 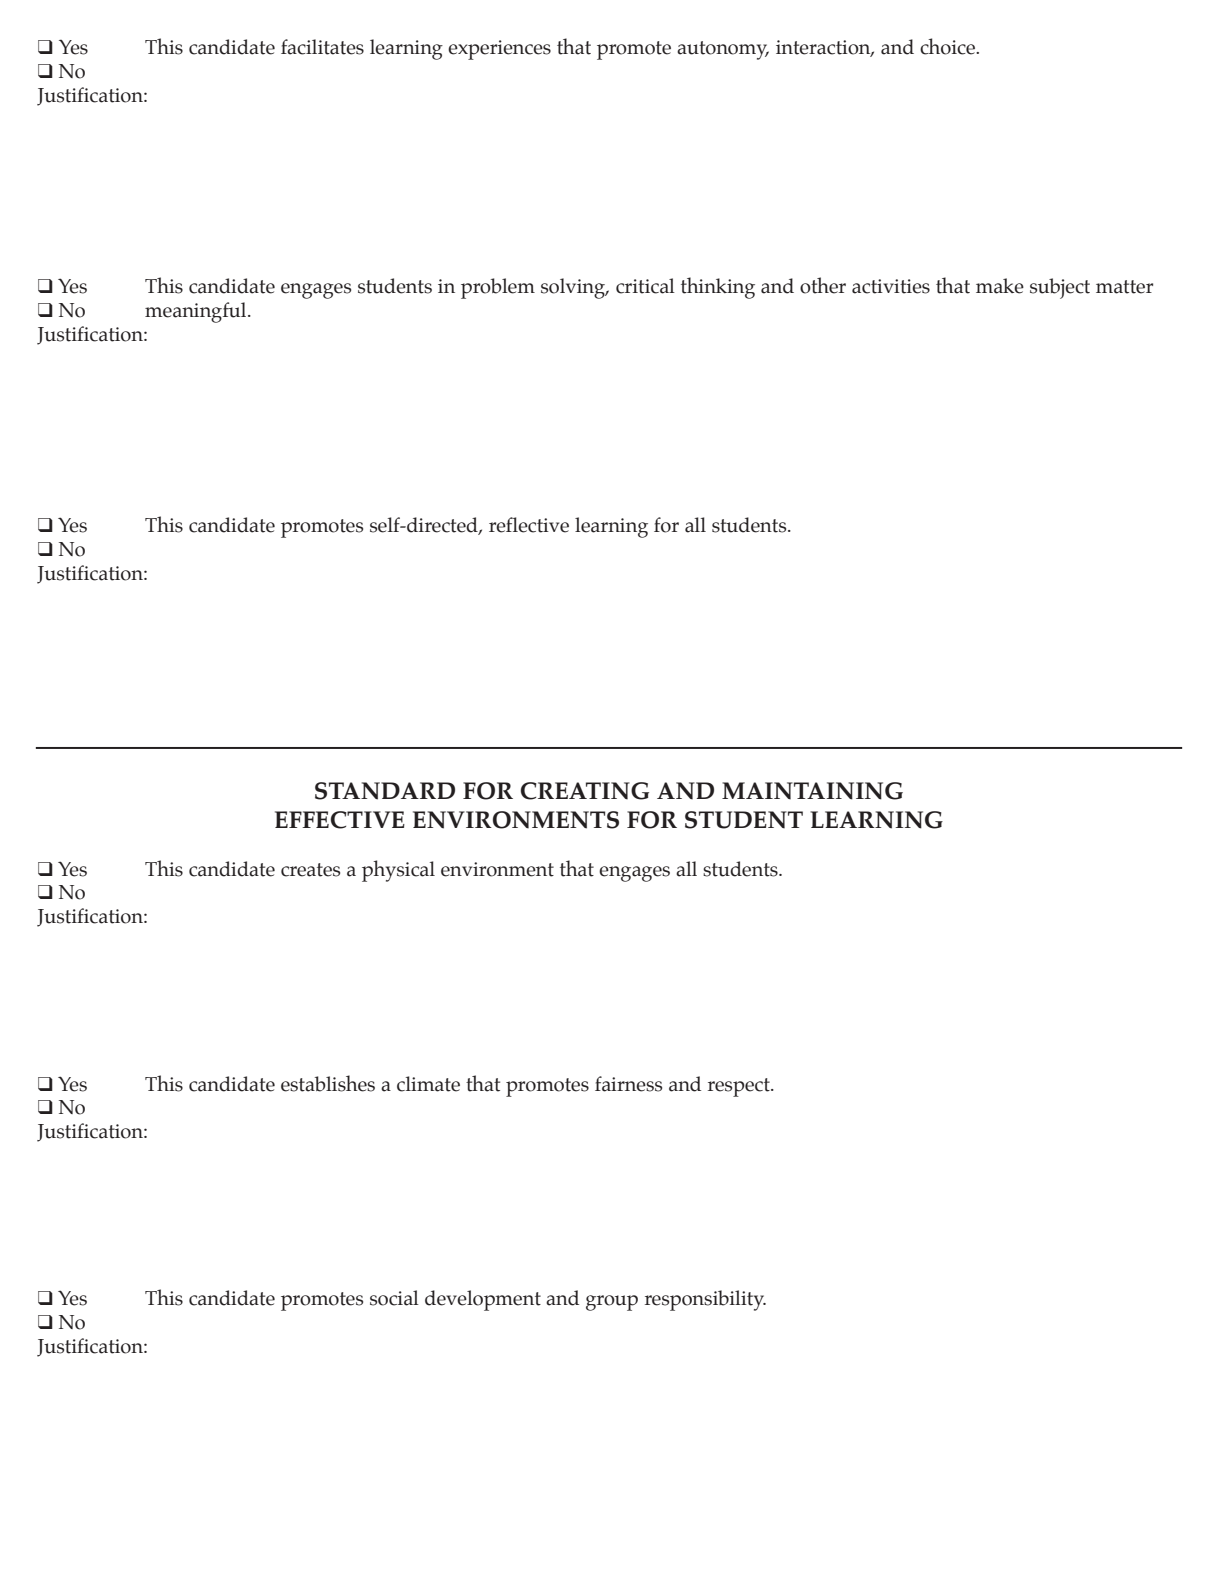 What do you see at coordinates (948, 46) in the image?
I see `choice` at bounding box center [948, 46].
